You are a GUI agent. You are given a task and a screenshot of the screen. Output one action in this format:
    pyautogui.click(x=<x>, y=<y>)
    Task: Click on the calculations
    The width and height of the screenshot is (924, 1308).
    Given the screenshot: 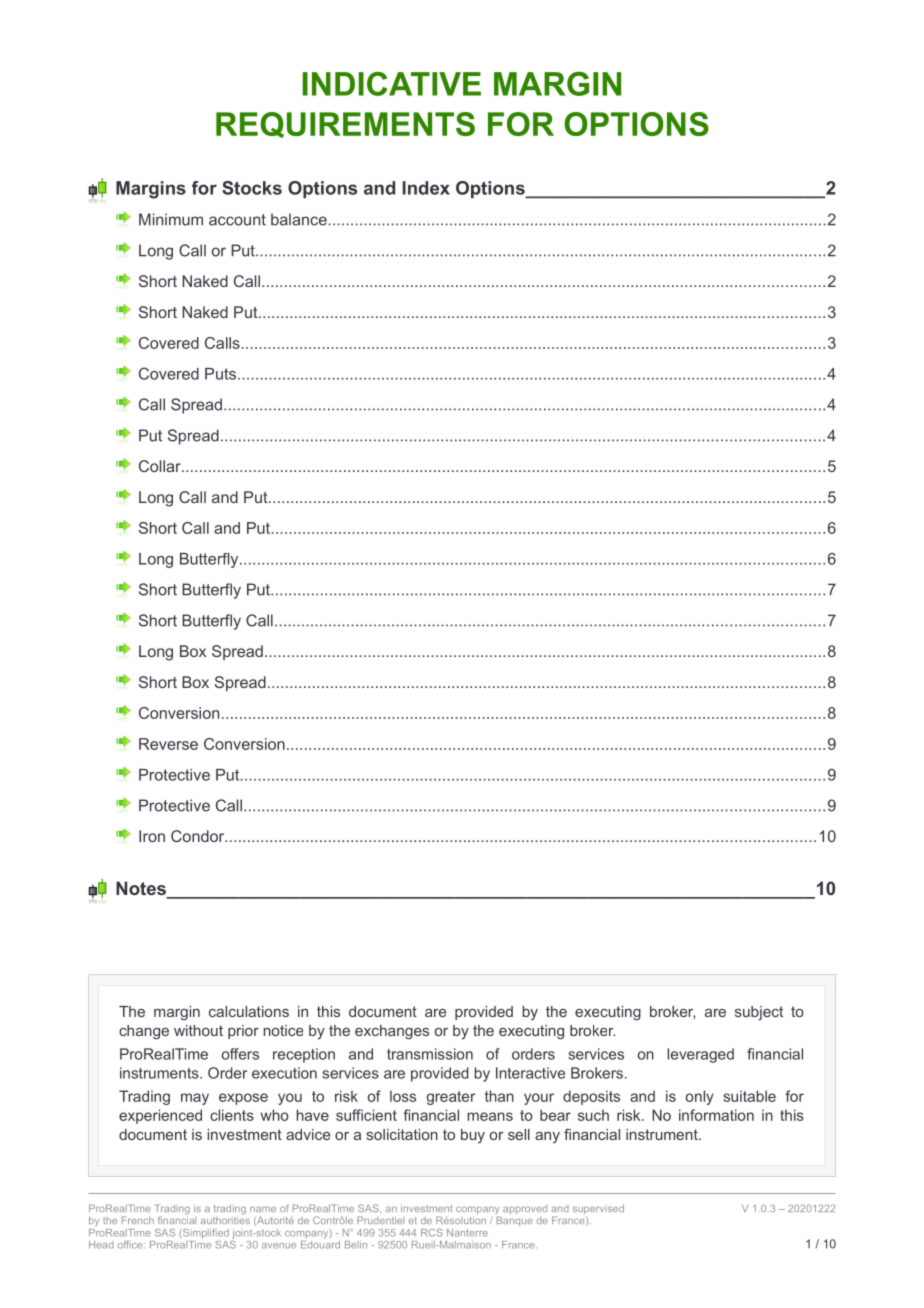 What is the action you would take?
    pyautogui.click(x=249, y=1011)
